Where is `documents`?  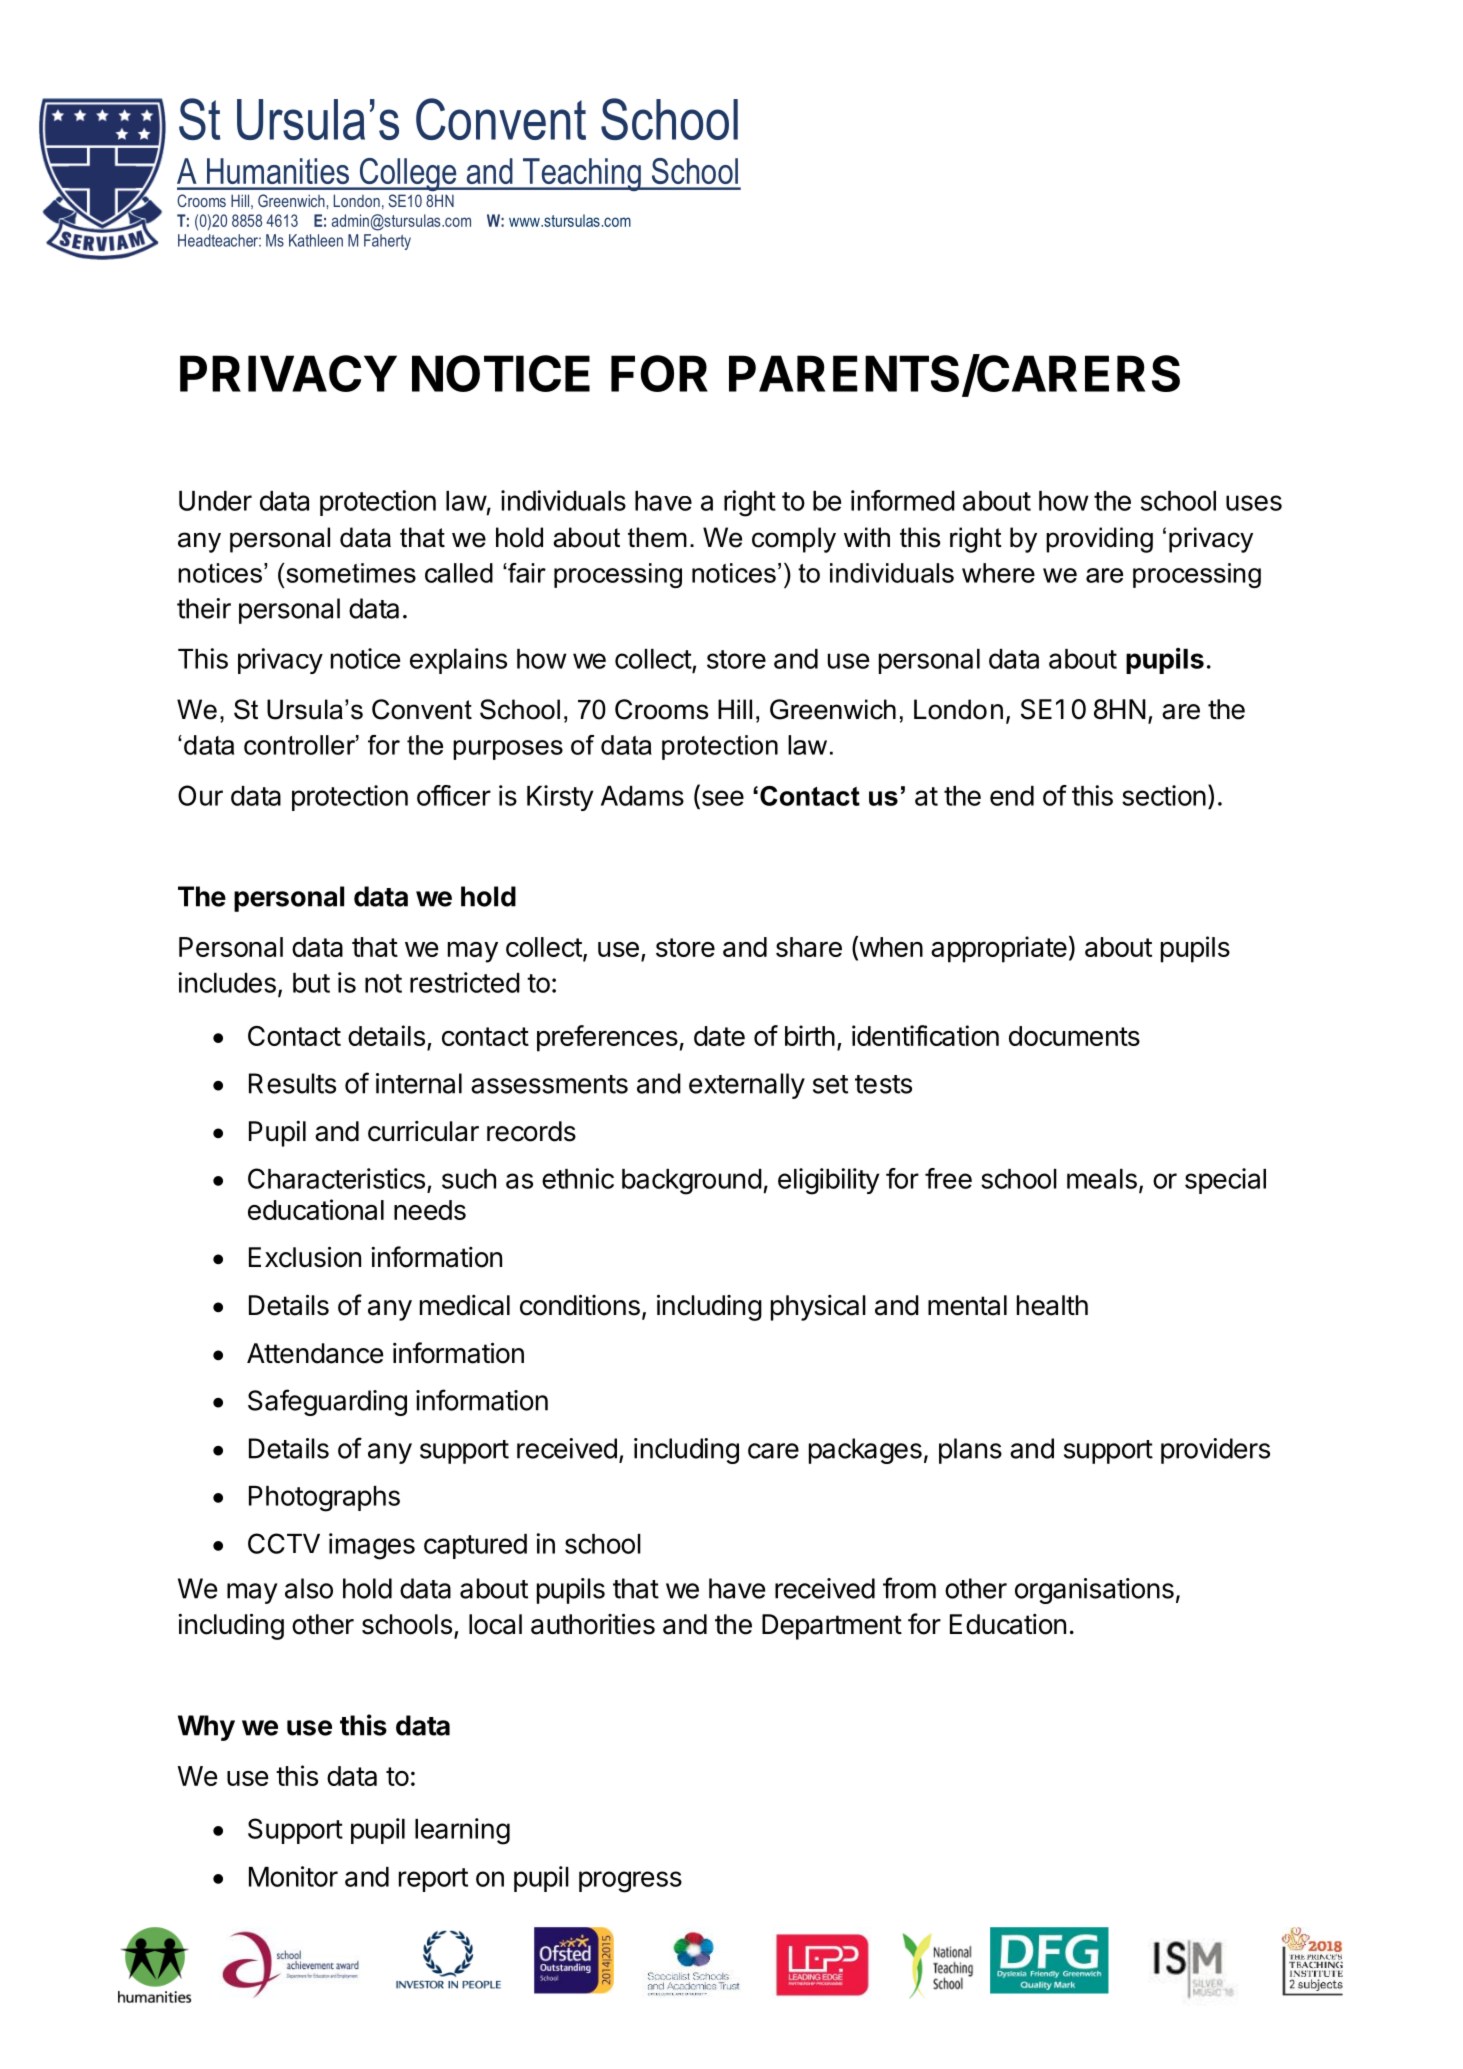
documents is located at coordinates (1074, 1036).
